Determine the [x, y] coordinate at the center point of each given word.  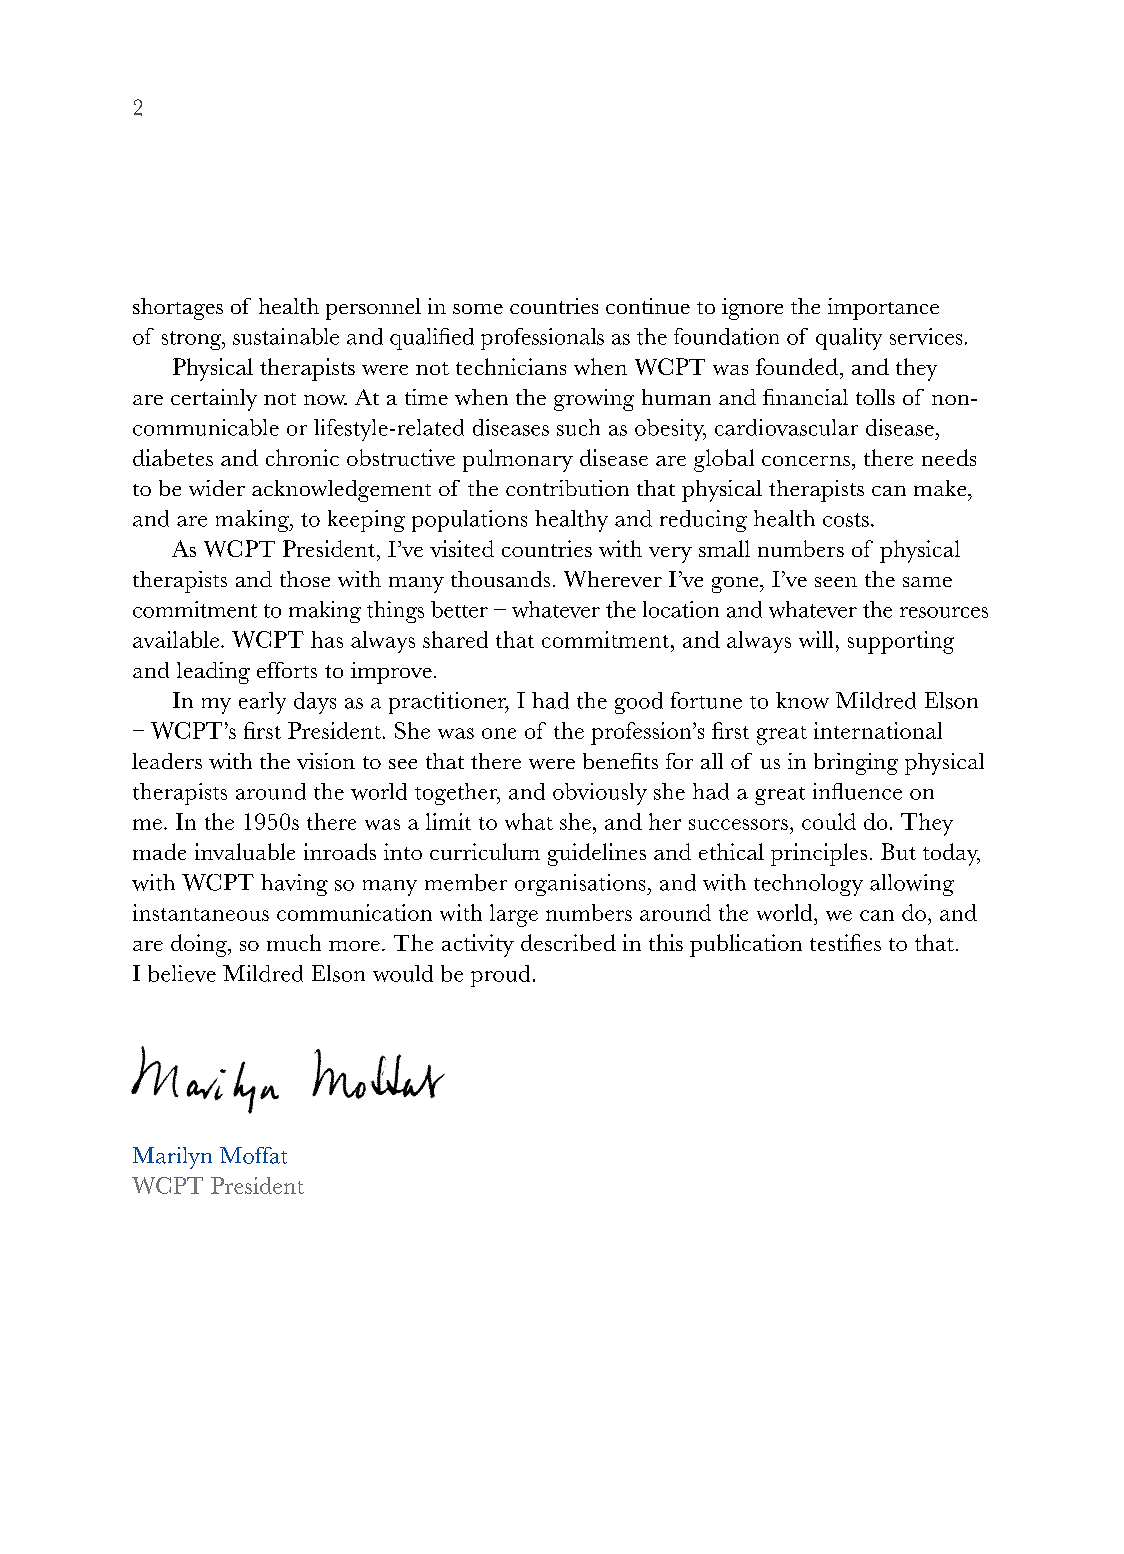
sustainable [286, 336]
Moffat [253, 1155]
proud [500, 976]
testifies [845, 942]
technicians [511, 366]
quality [849, 339]
